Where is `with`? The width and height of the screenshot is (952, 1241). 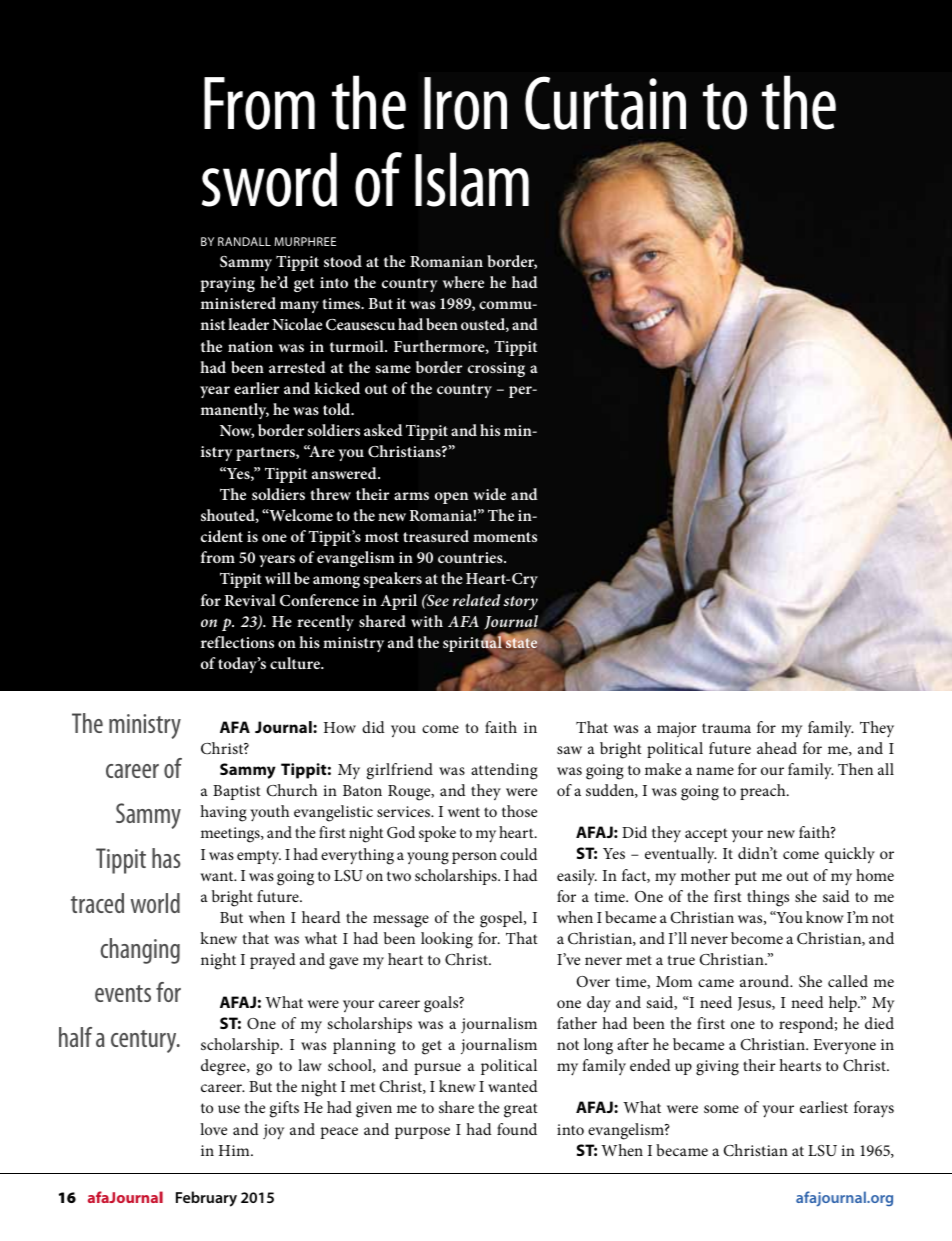
with is located at coordinates (427, 621).
